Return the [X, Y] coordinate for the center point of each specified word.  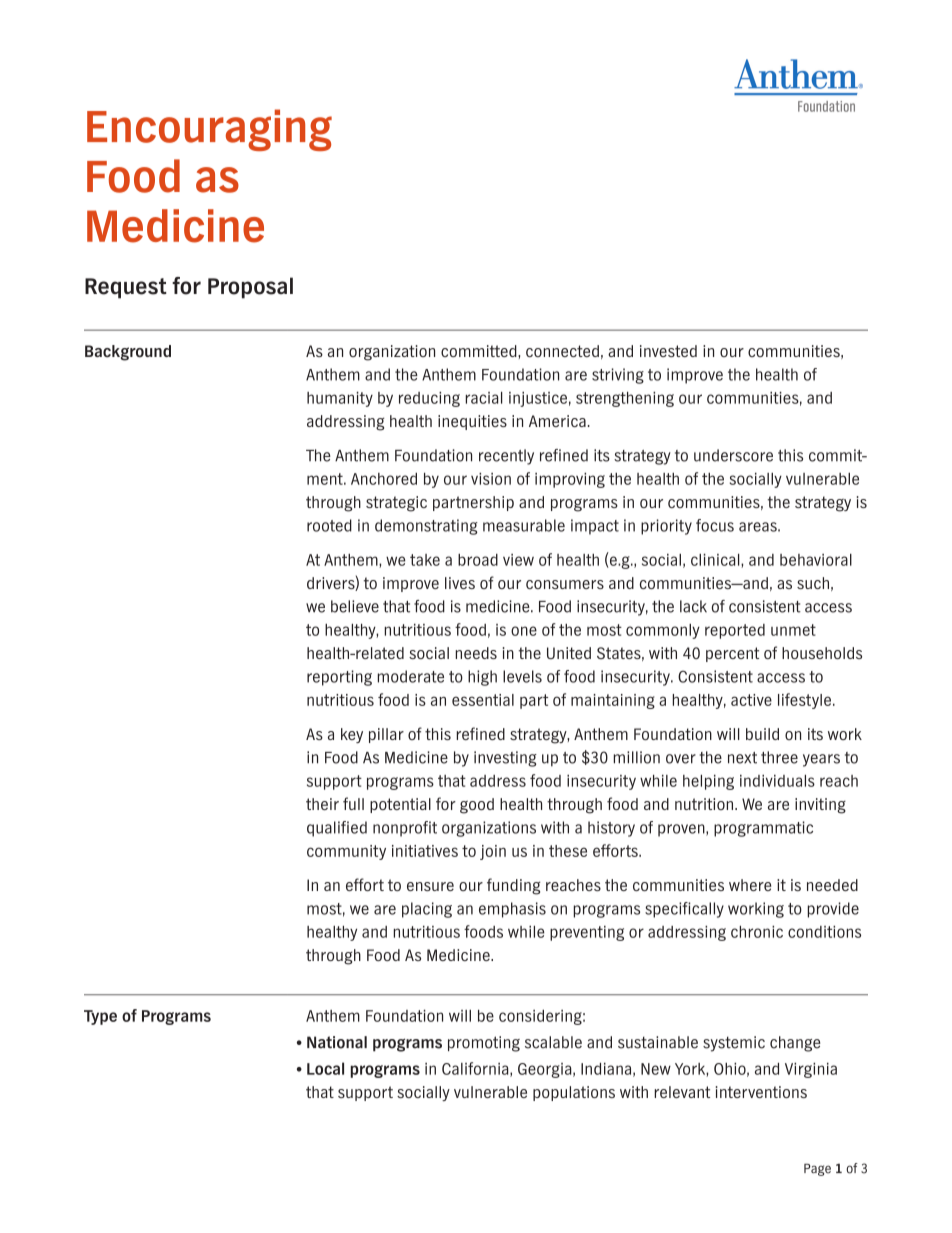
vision [491, 479]
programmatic [763, 829]
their [322, 804]
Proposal [250, 288]
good [477, 806]
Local [325, 1068]
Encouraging [209, 130]
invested [668, 351]
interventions [761, 1092]
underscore [733, 455]
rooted [329, 525]
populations [574, 1093]
